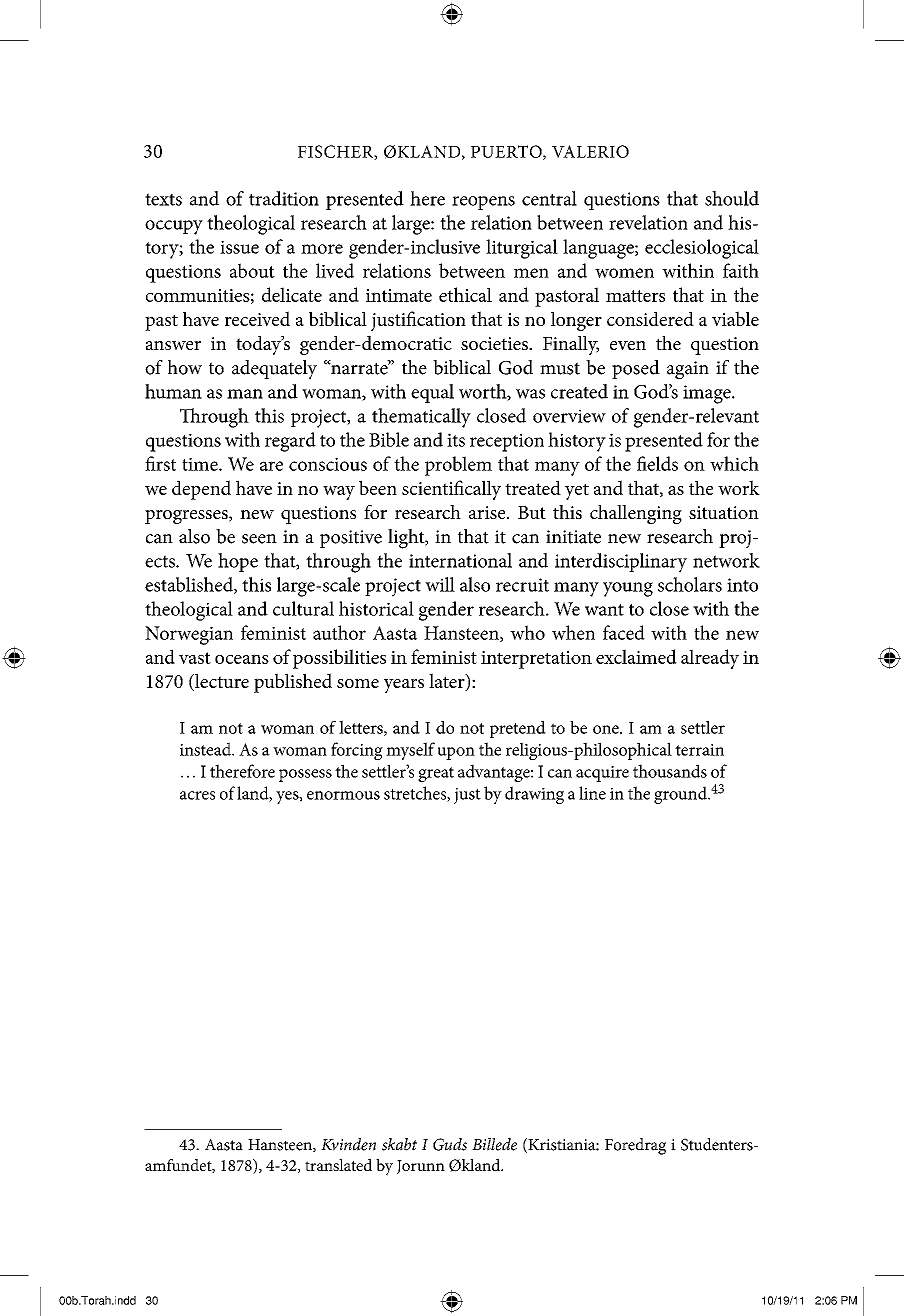 Image resolution: width=904 pixels, height=1316 pixels. What do you see at coordinates (648, 222) in the screenshot?
I see `revelation` at bounding box center [648, 222].
